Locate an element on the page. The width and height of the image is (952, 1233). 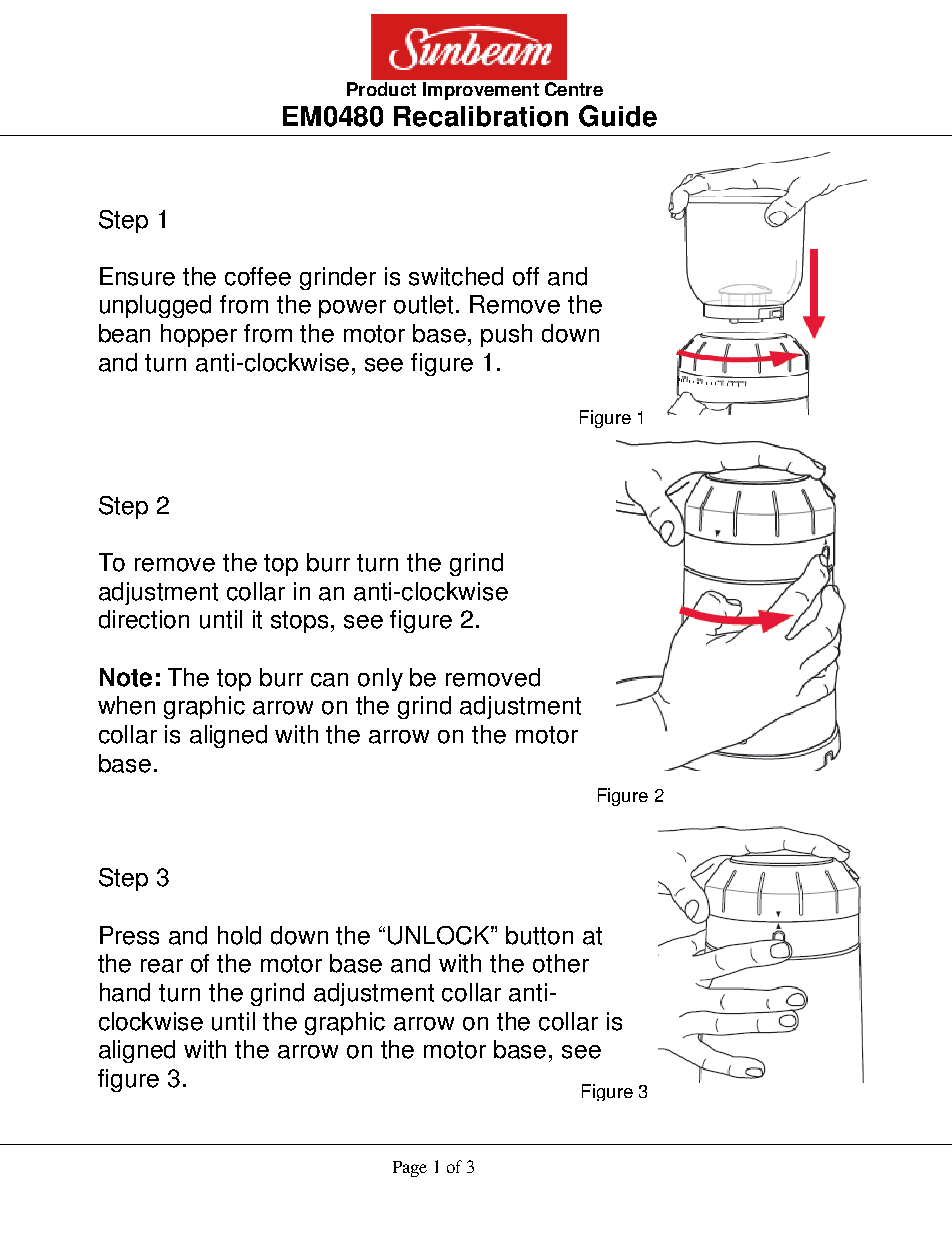
Centre is located at coordinates (574, 89).
